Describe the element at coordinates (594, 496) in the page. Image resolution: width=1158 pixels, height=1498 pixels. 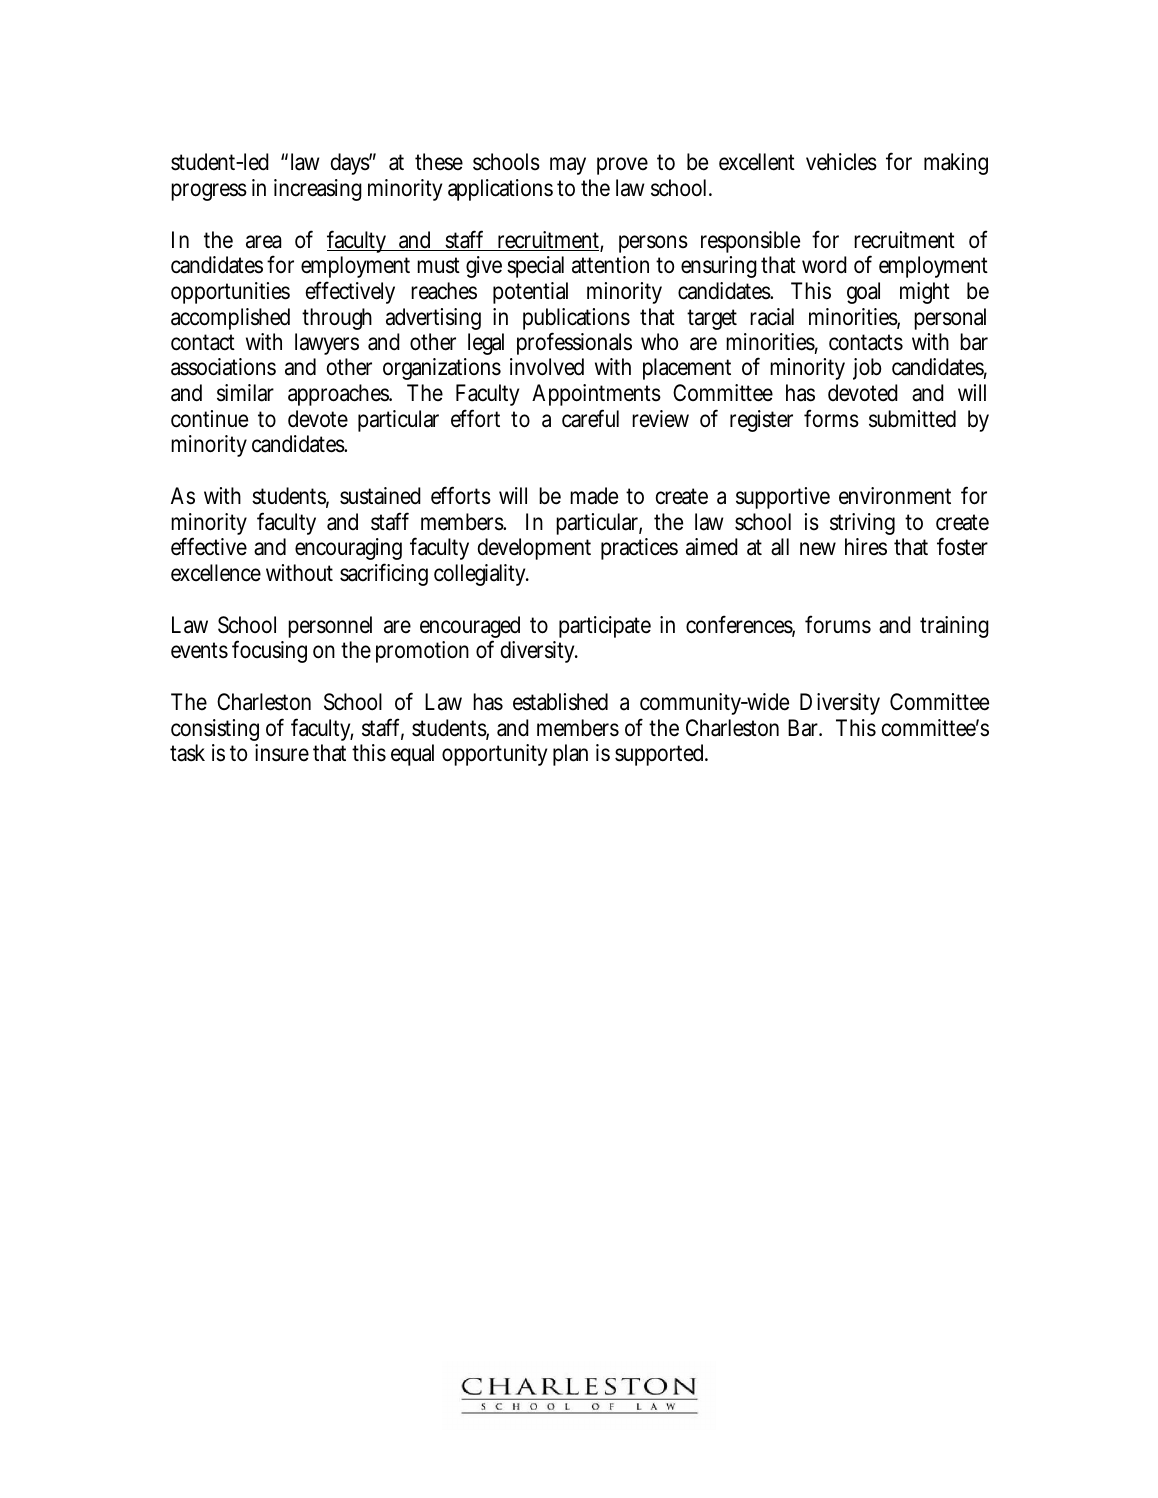
I see `made` at that location.
